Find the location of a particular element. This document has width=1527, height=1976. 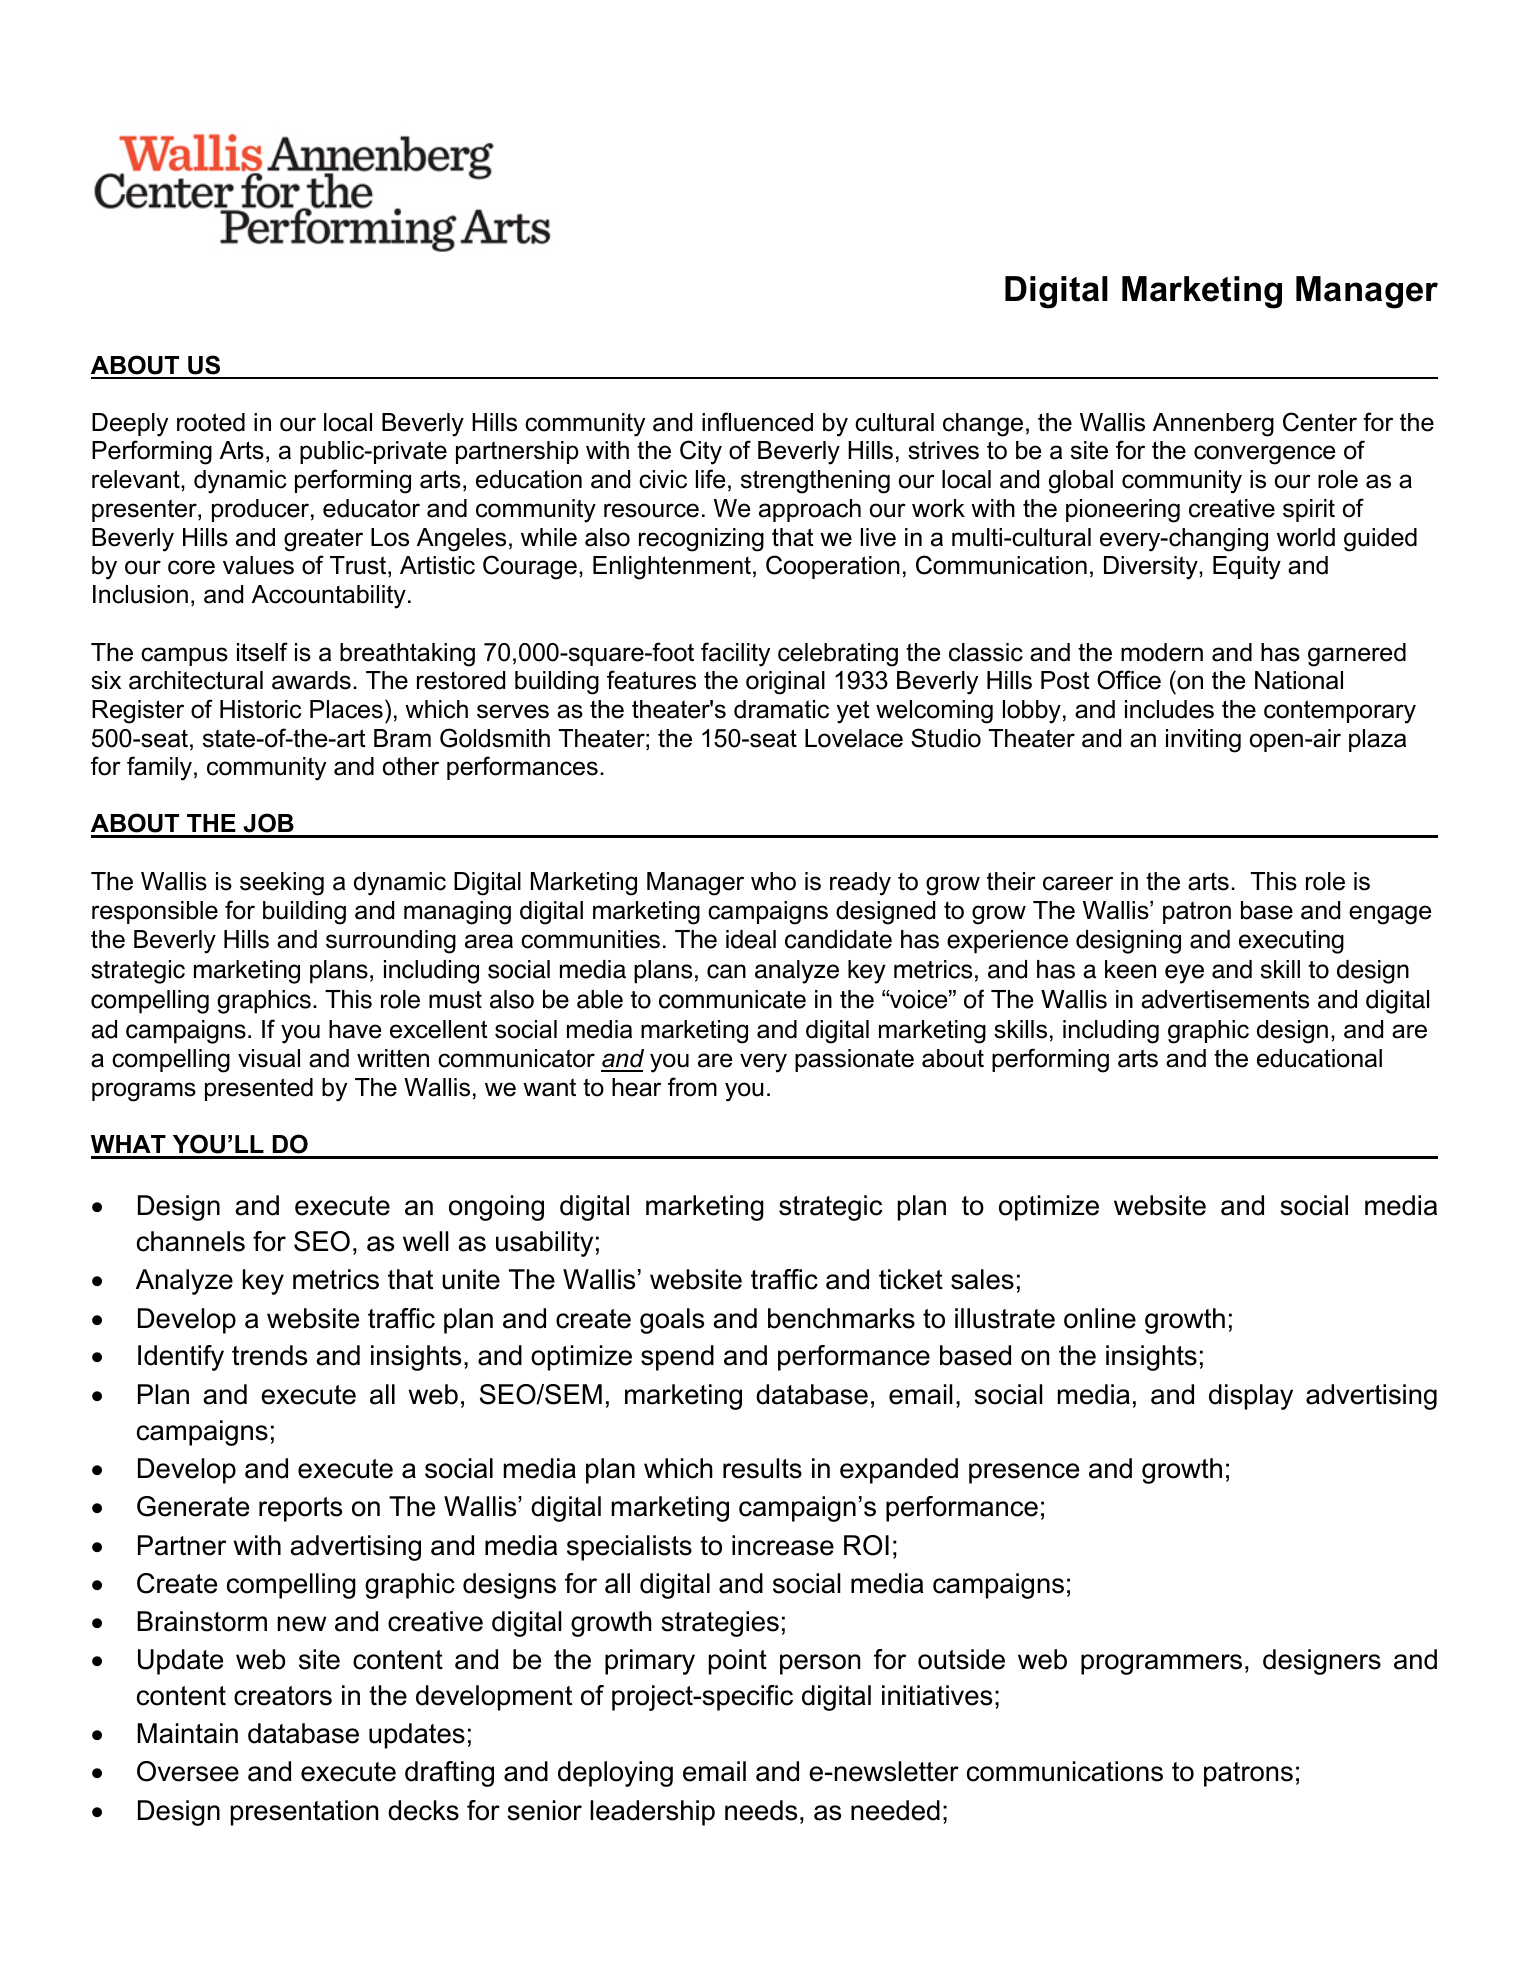

convergence is located at coordinates (1264, 455).
